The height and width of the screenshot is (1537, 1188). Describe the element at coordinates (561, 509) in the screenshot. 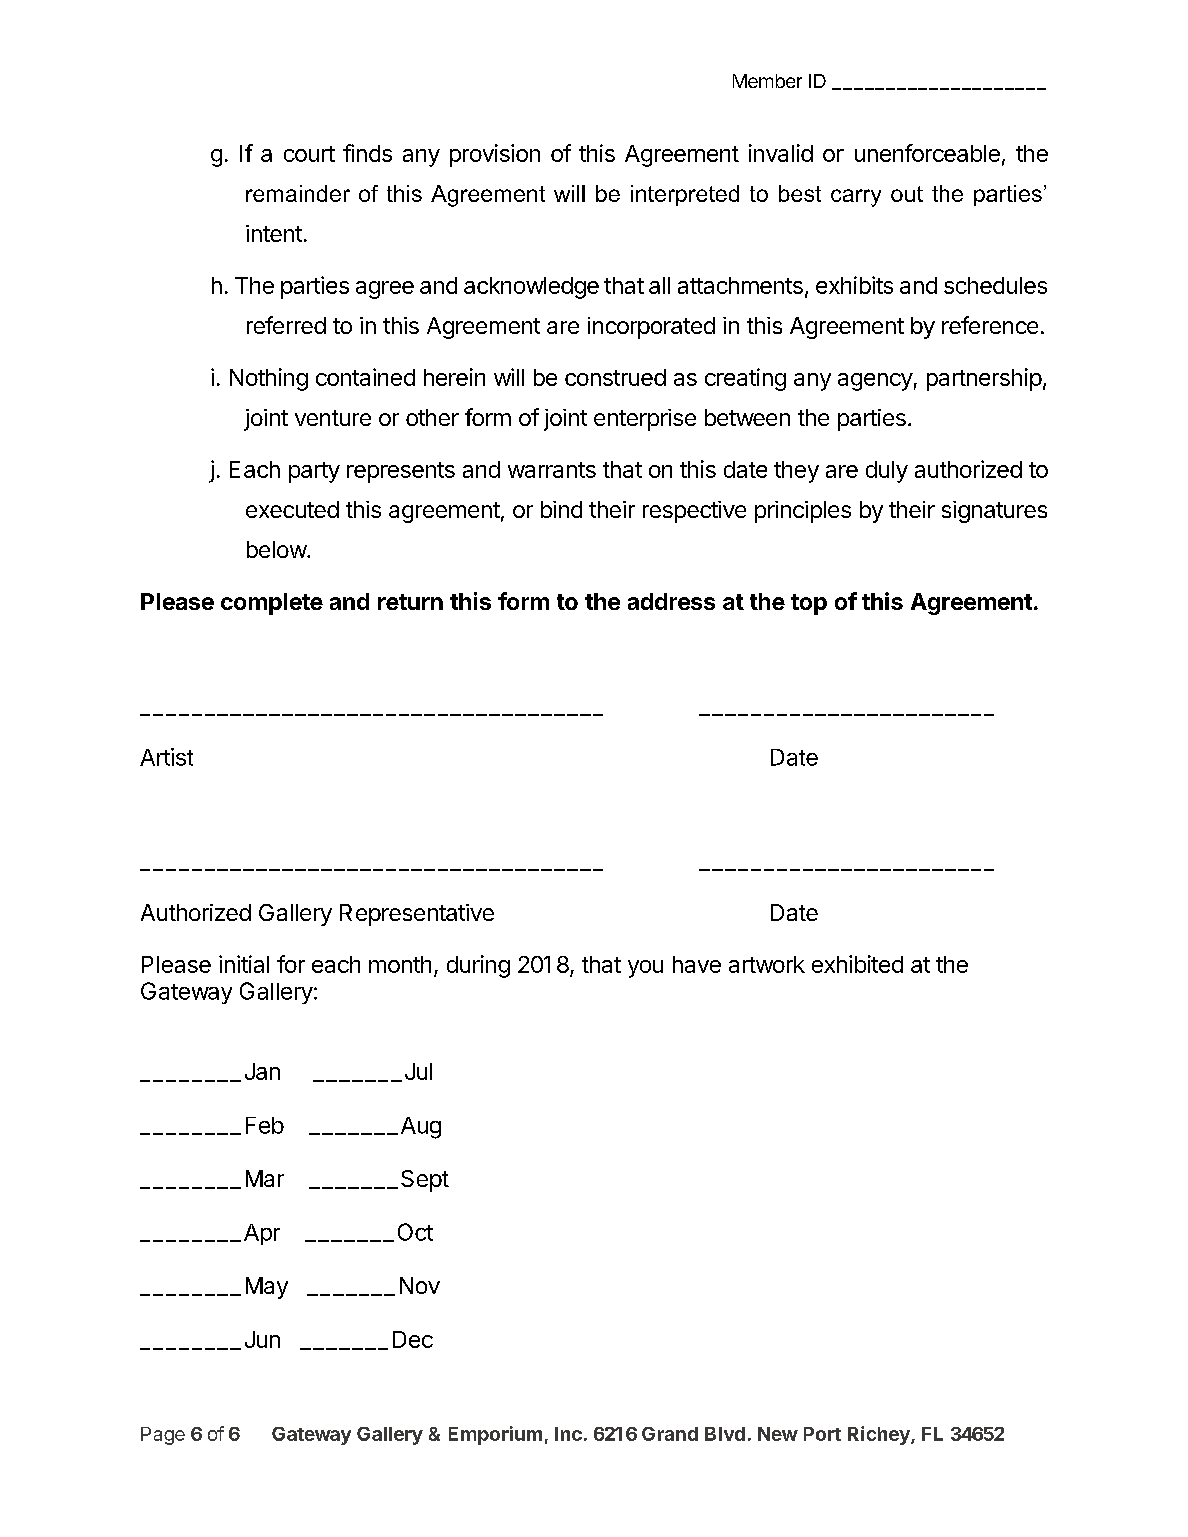

I see `bind` at that location.
